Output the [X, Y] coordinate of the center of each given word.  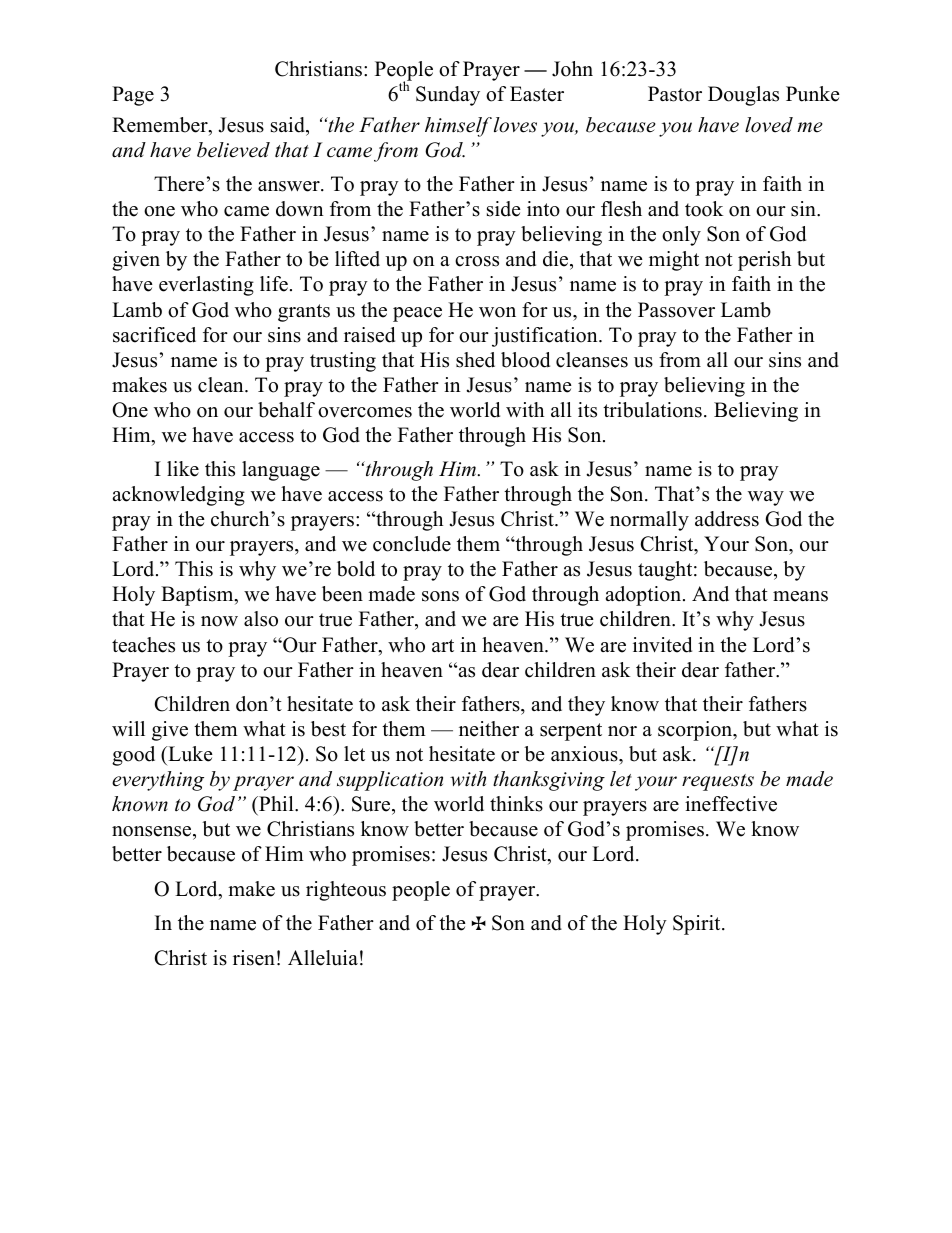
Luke [189, 755]
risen [254, 958]
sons [440, 596]
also [261, 619]
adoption [644, 596]
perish [764, 261]
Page [133, 96]
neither [489, 729]
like [183, 469]
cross [477, 261]
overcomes [365, 412]
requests [718, 782]
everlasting [206, 286]
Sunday [448, 96]
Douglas [743, 96]
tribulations [652, 410]
